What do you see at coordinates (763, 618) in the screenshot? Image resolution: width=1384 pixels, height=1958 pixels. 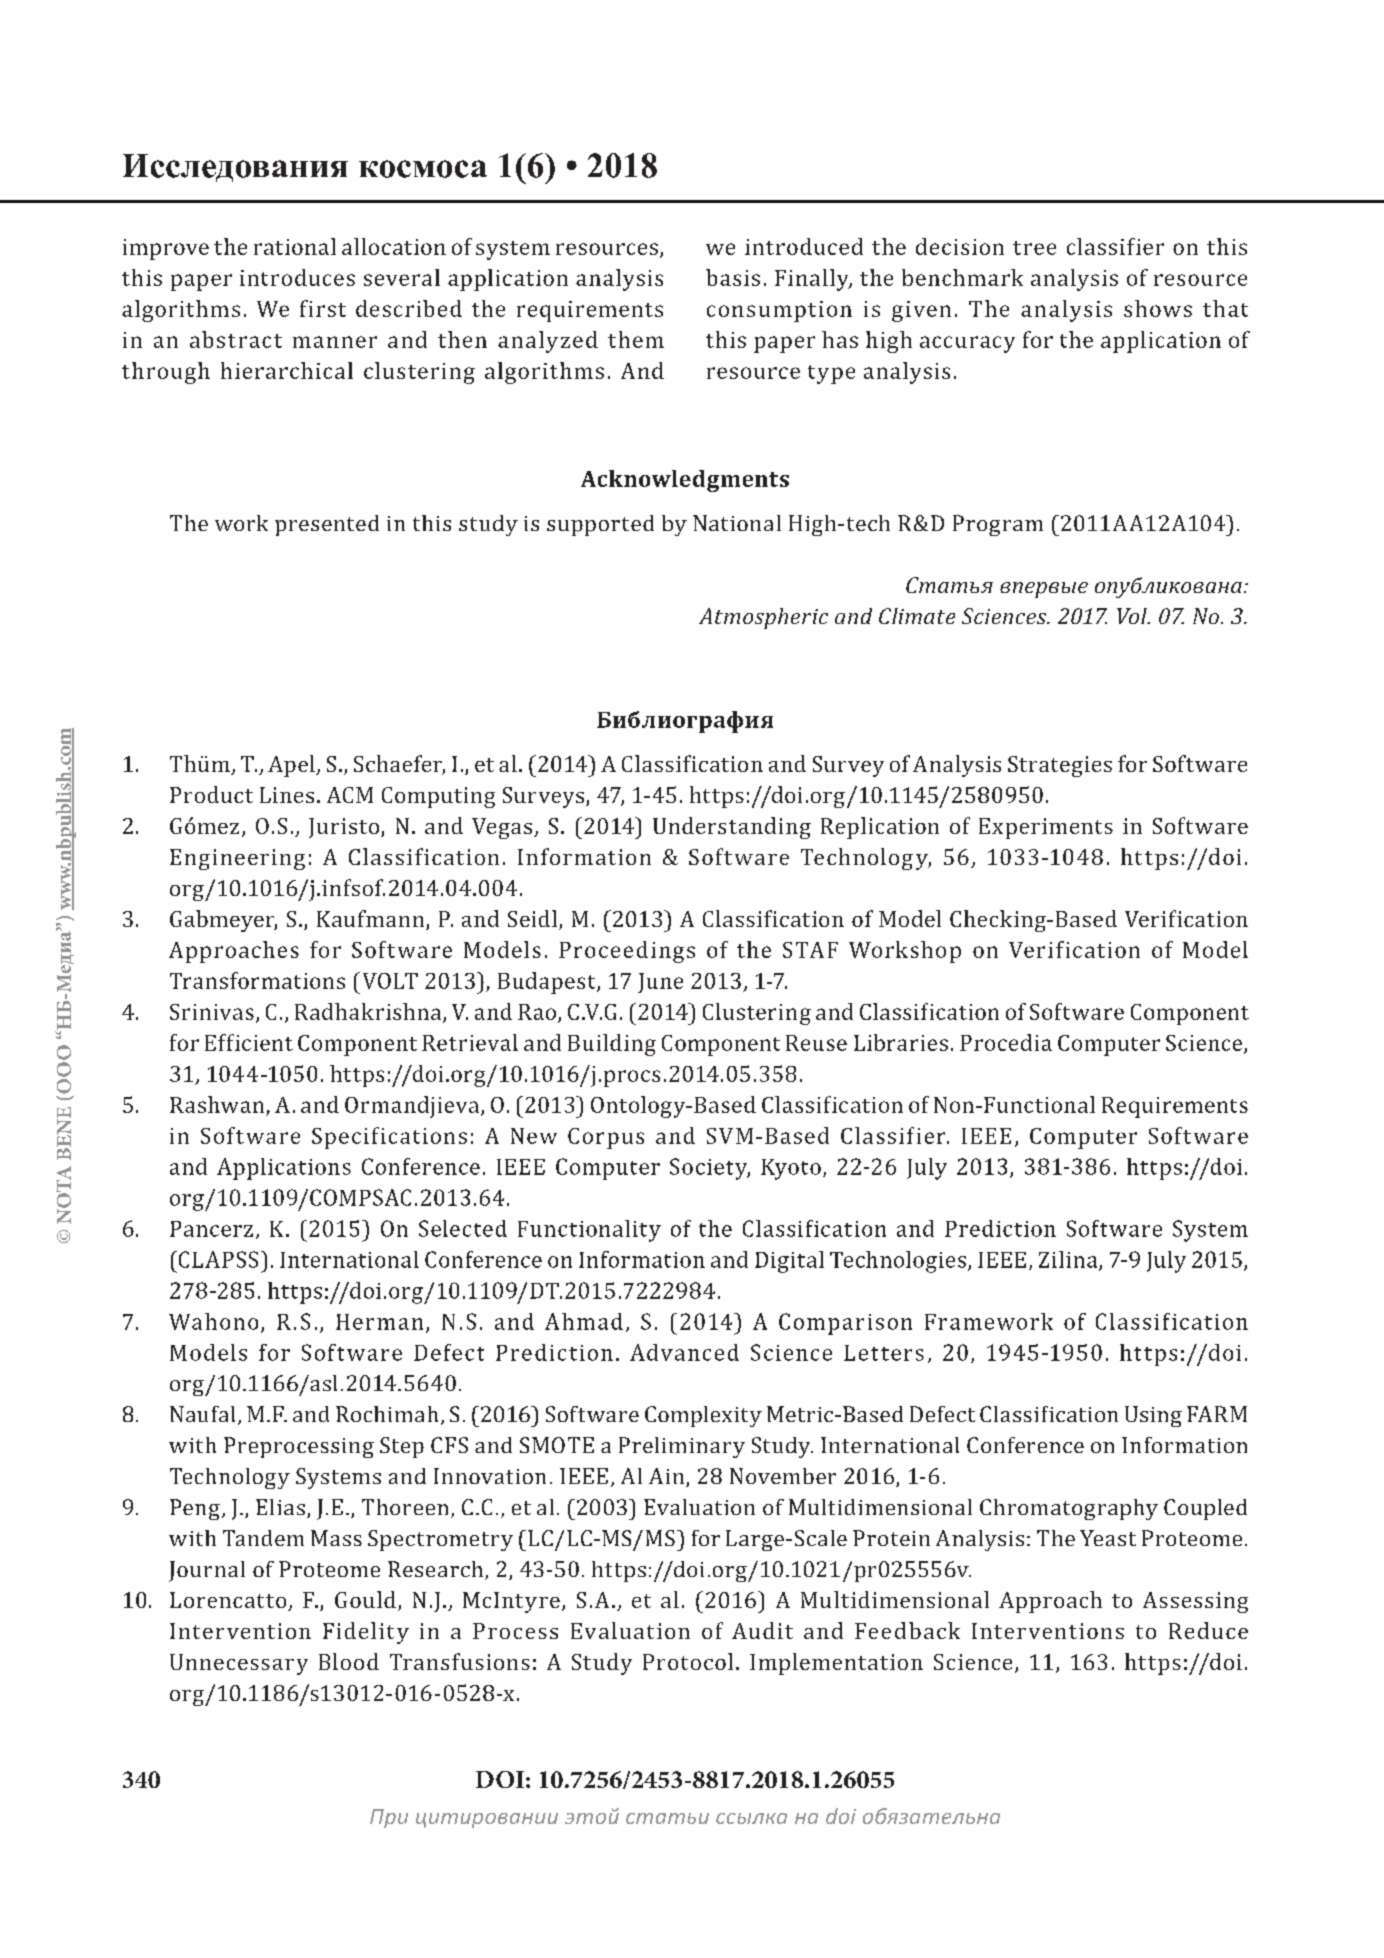 I see `Atmospheric` at bounding box center [763, 618].
